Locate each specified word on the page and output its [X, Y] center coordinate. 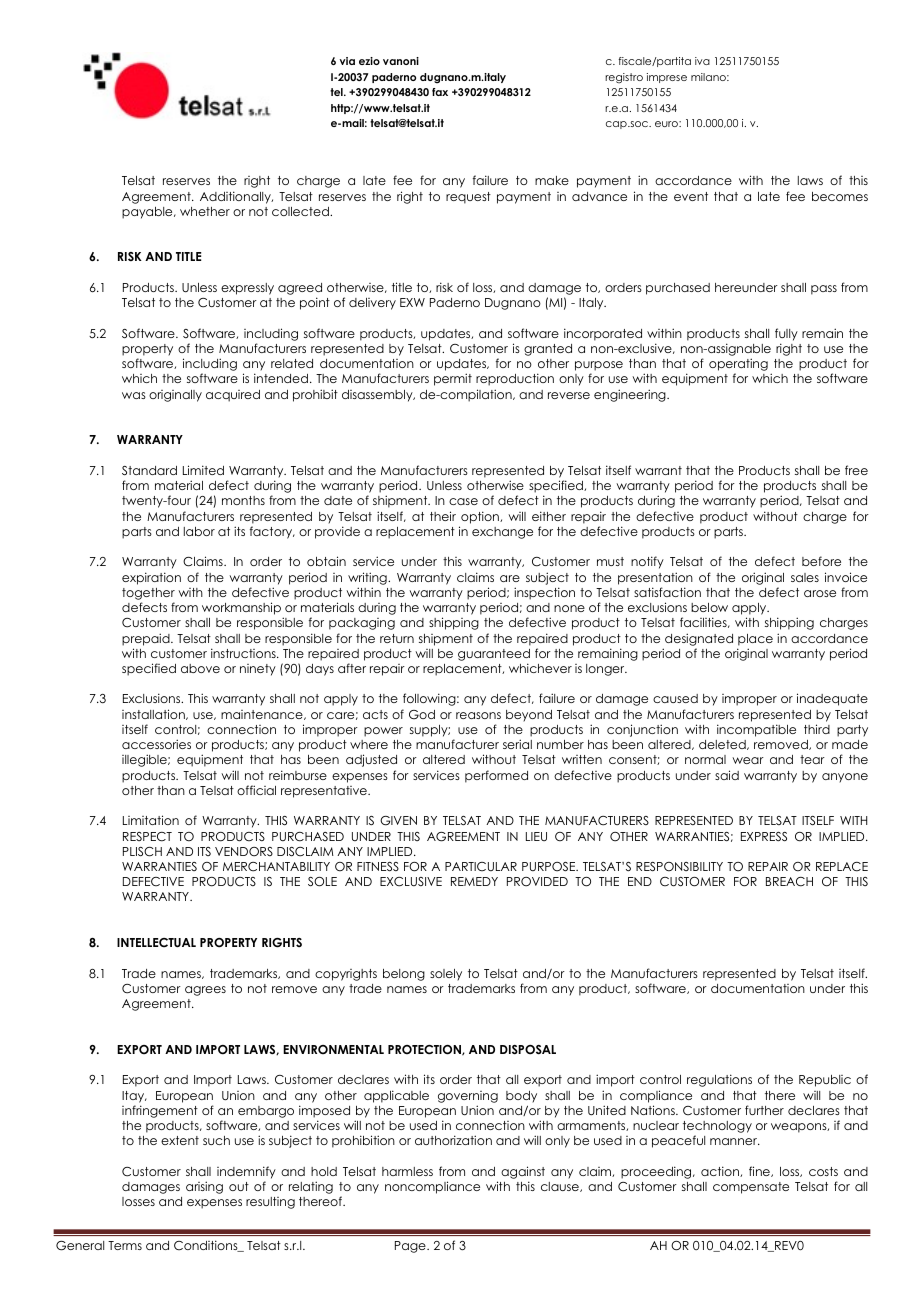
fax [440, 92]
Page [411, 1247]
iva [702, 61]
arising [204, 1187]
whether [205, 211]
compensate [751, 1188]
